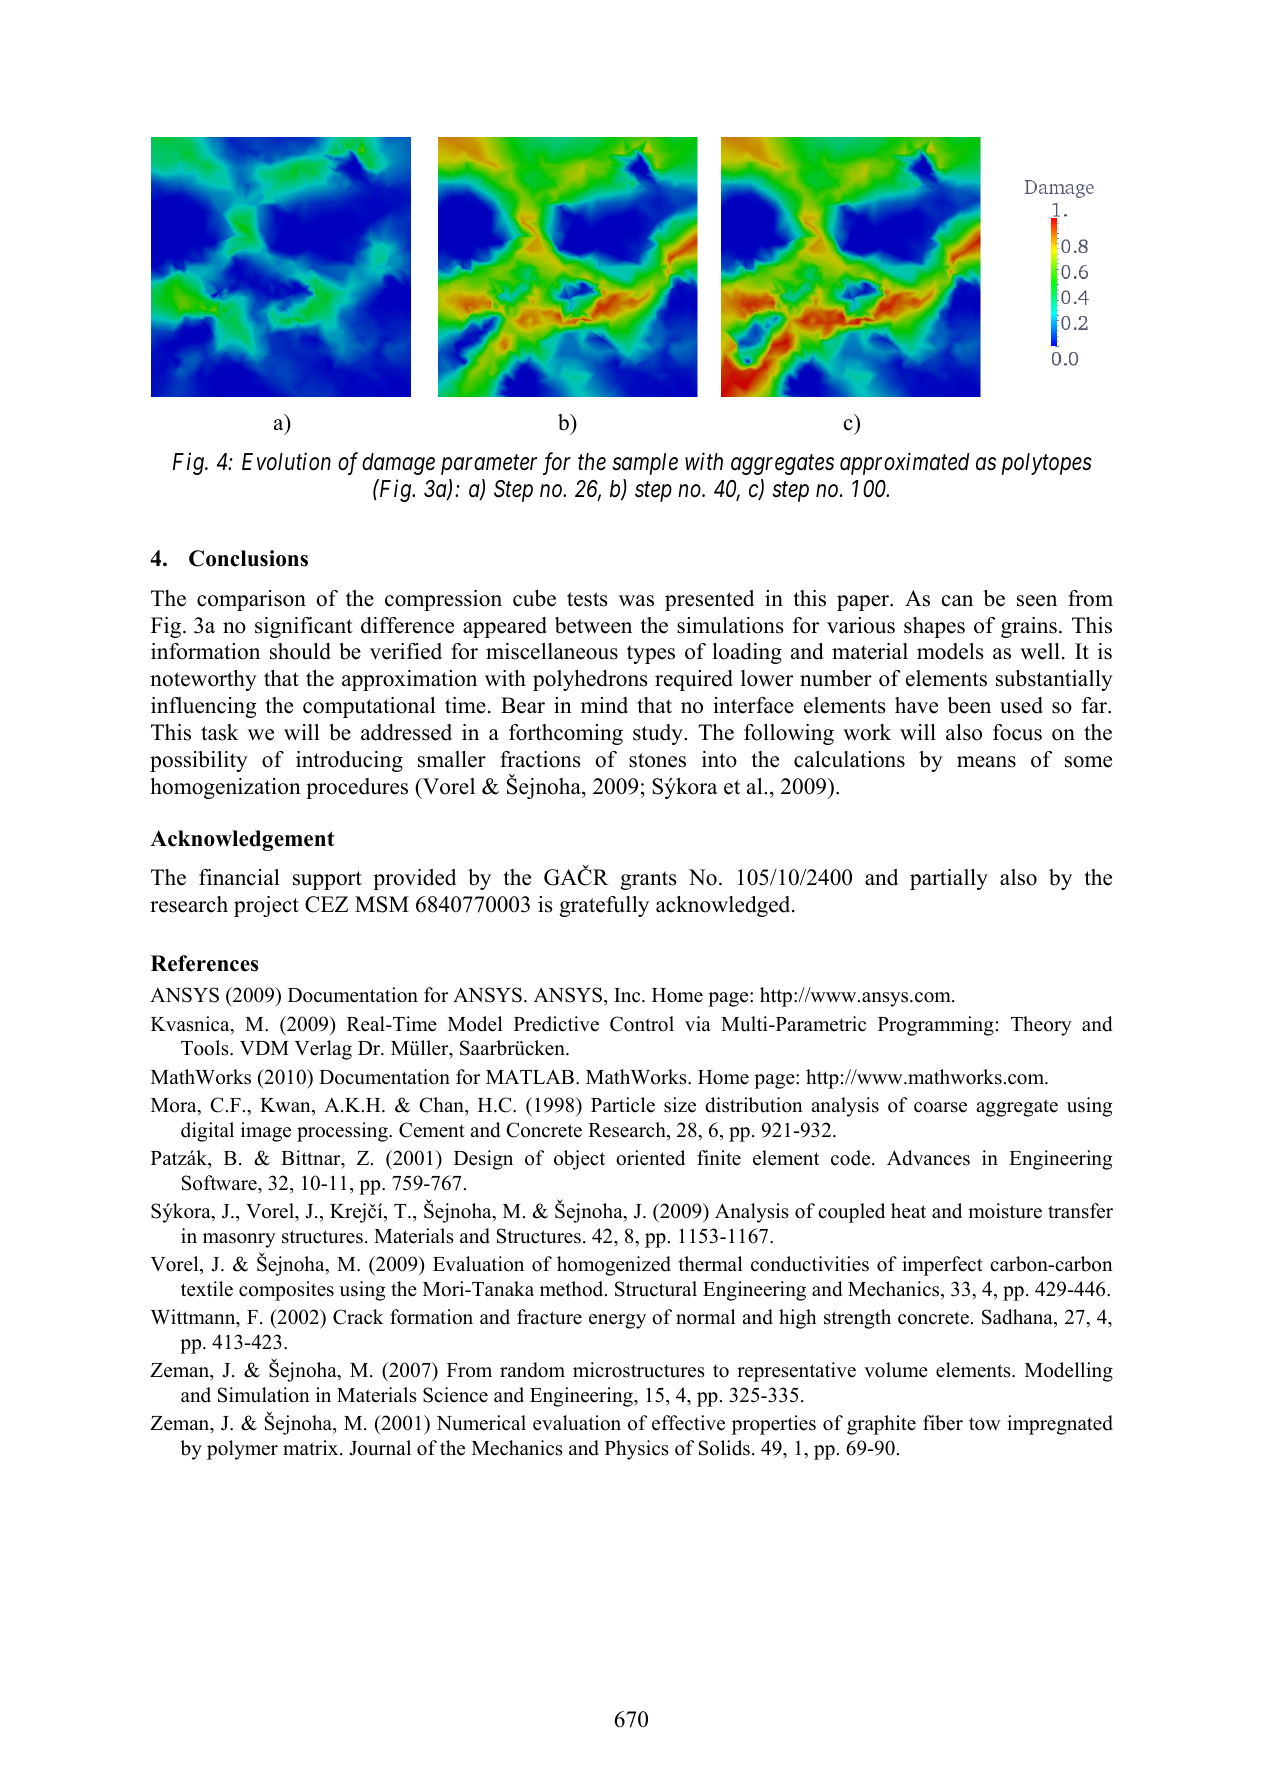  I want to click on Programming, so click(936, 1026).
